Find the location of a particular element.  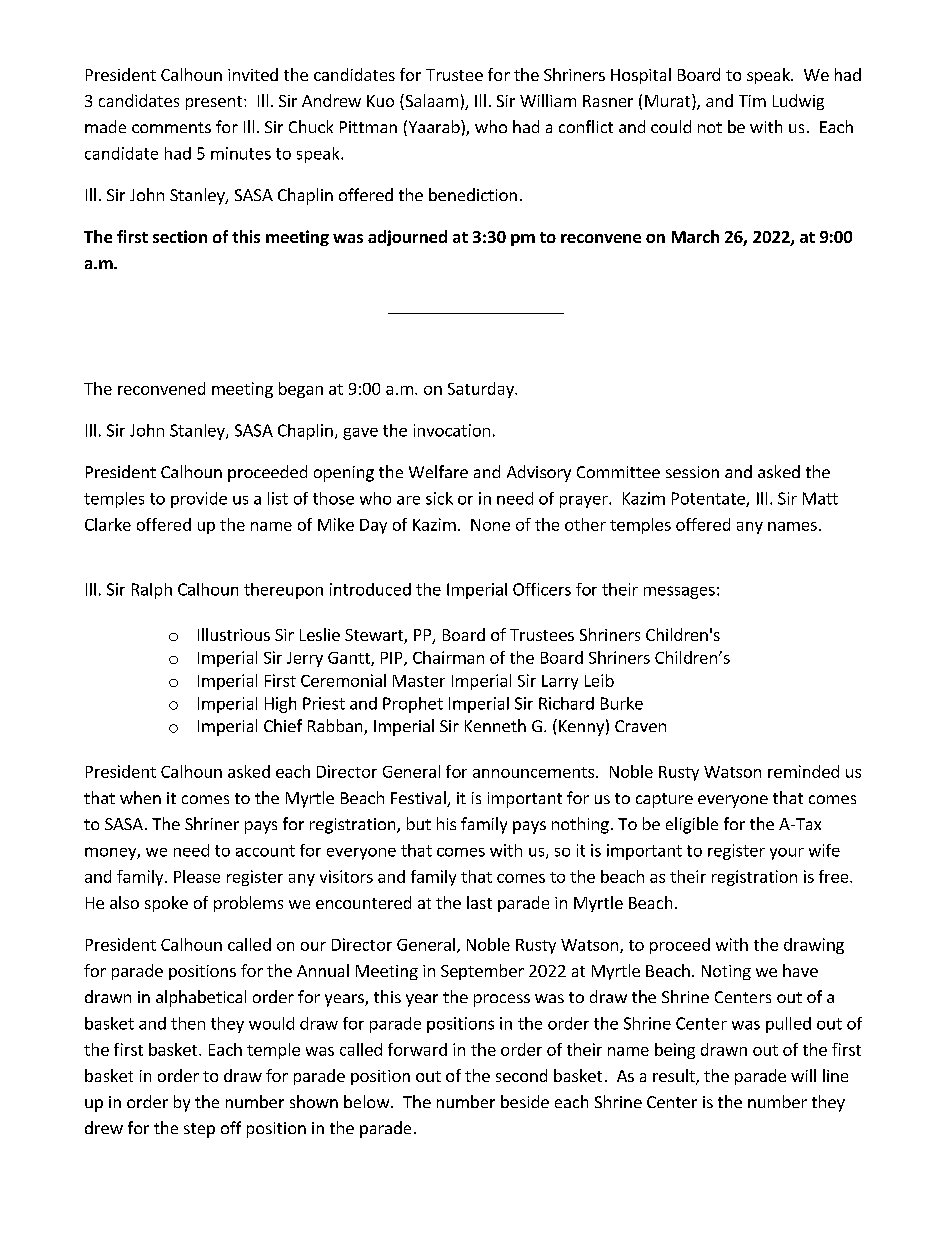

reminded is located at coordinates (803, 771).
